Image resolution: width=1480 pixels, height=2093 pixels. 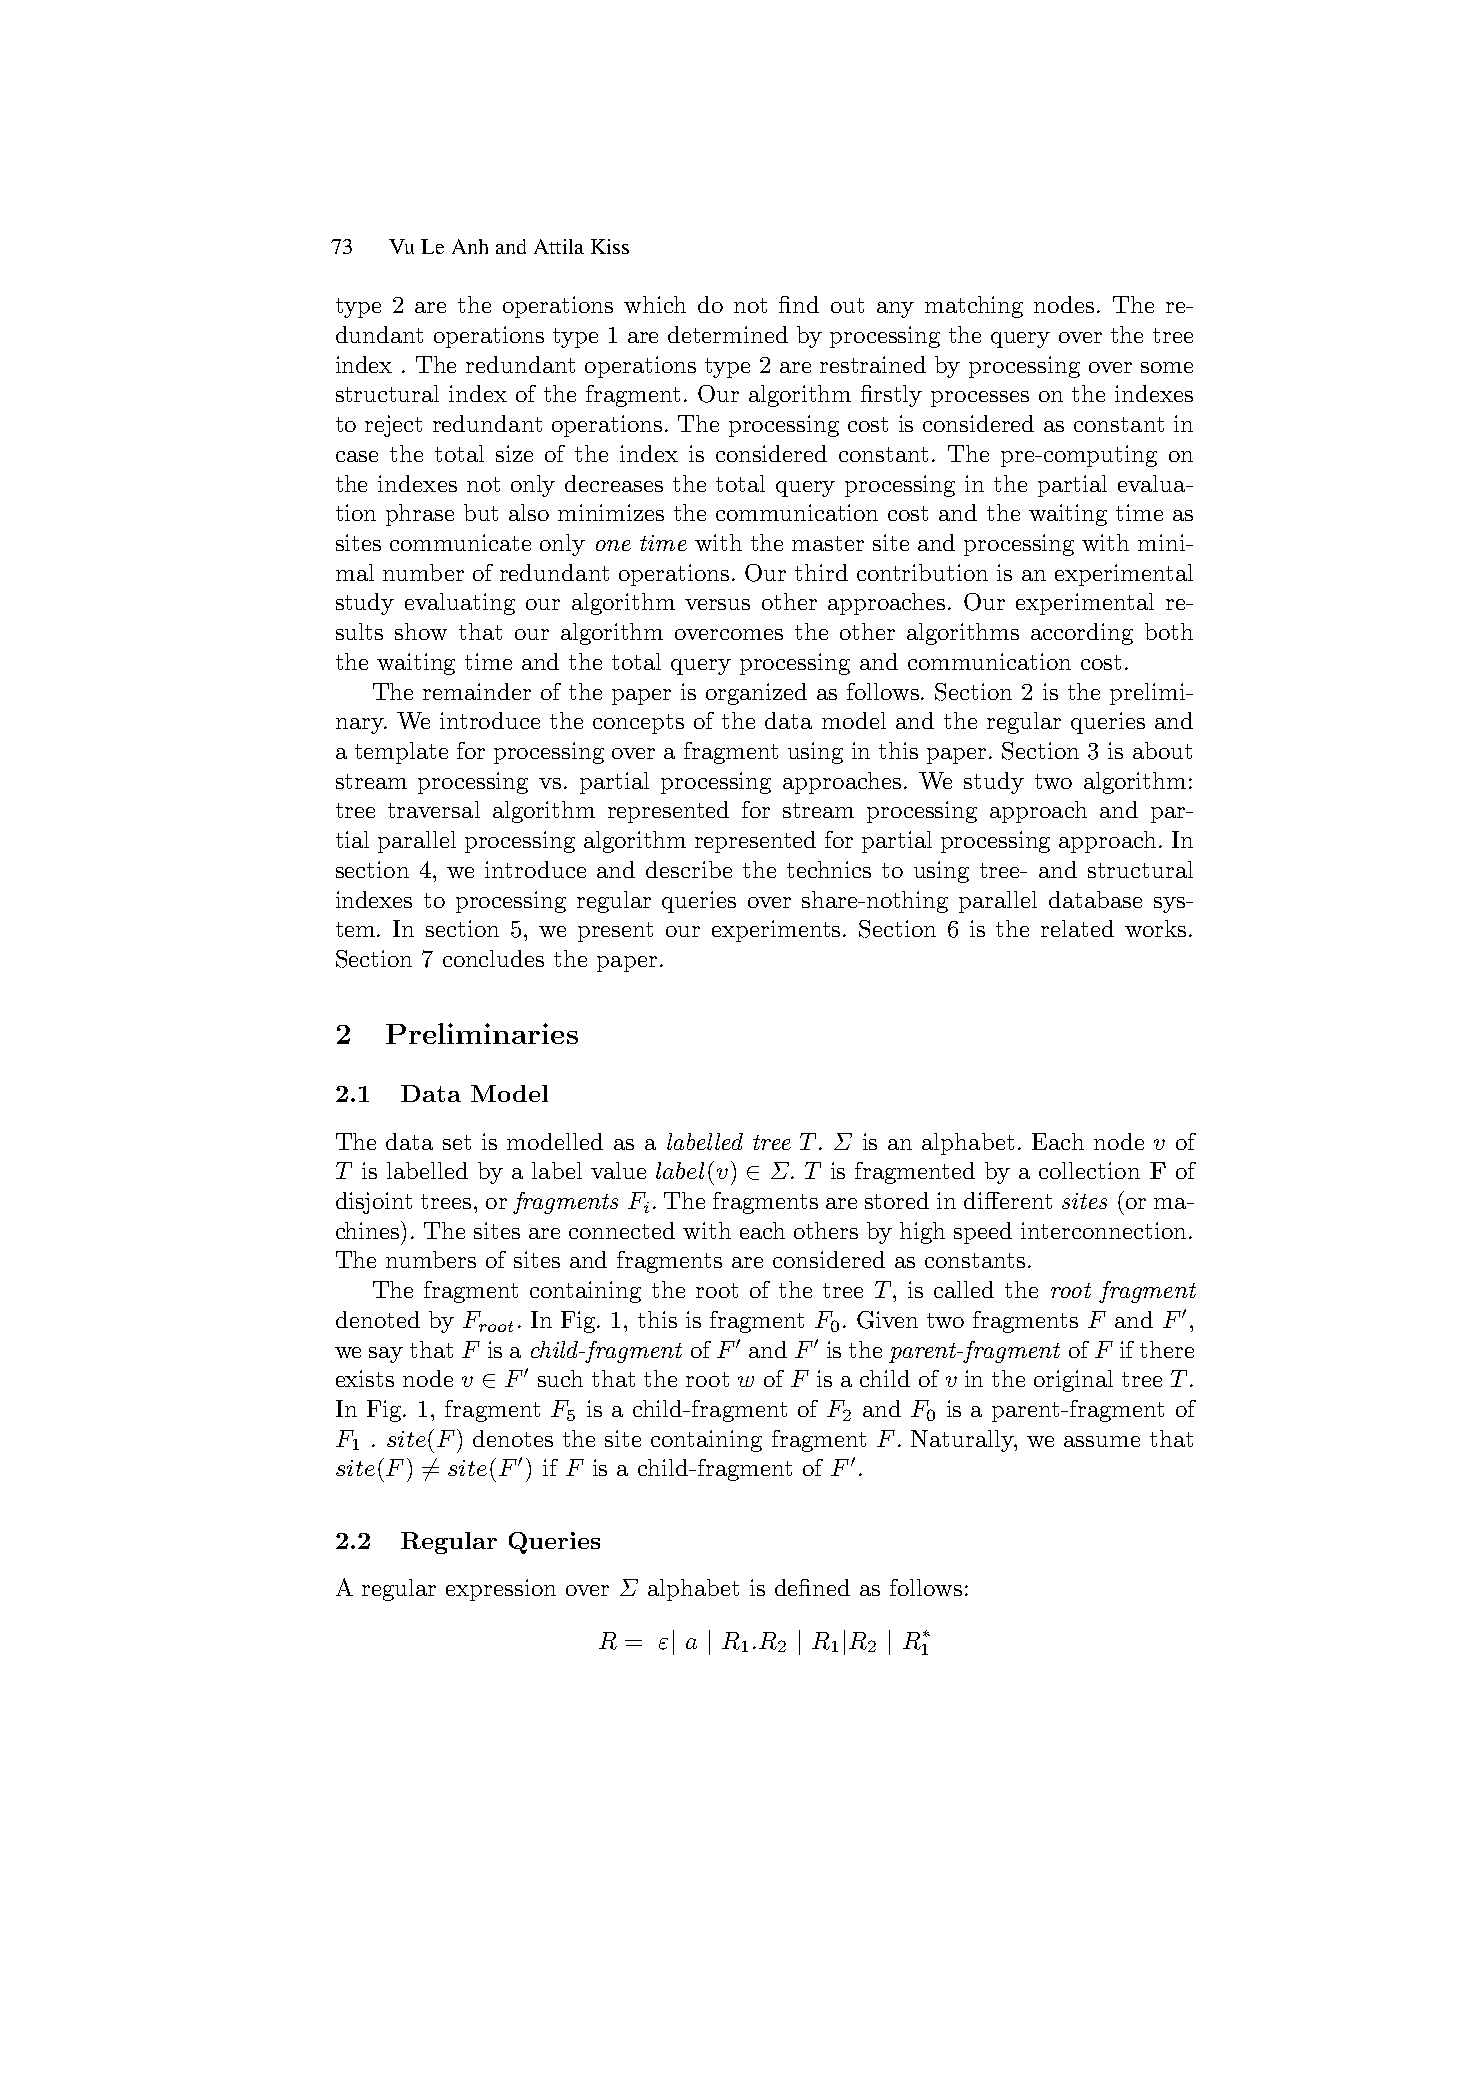 What do you see at coordinates (974, 307) in the image?
I see `matching` at bounding box center [974, 307].
